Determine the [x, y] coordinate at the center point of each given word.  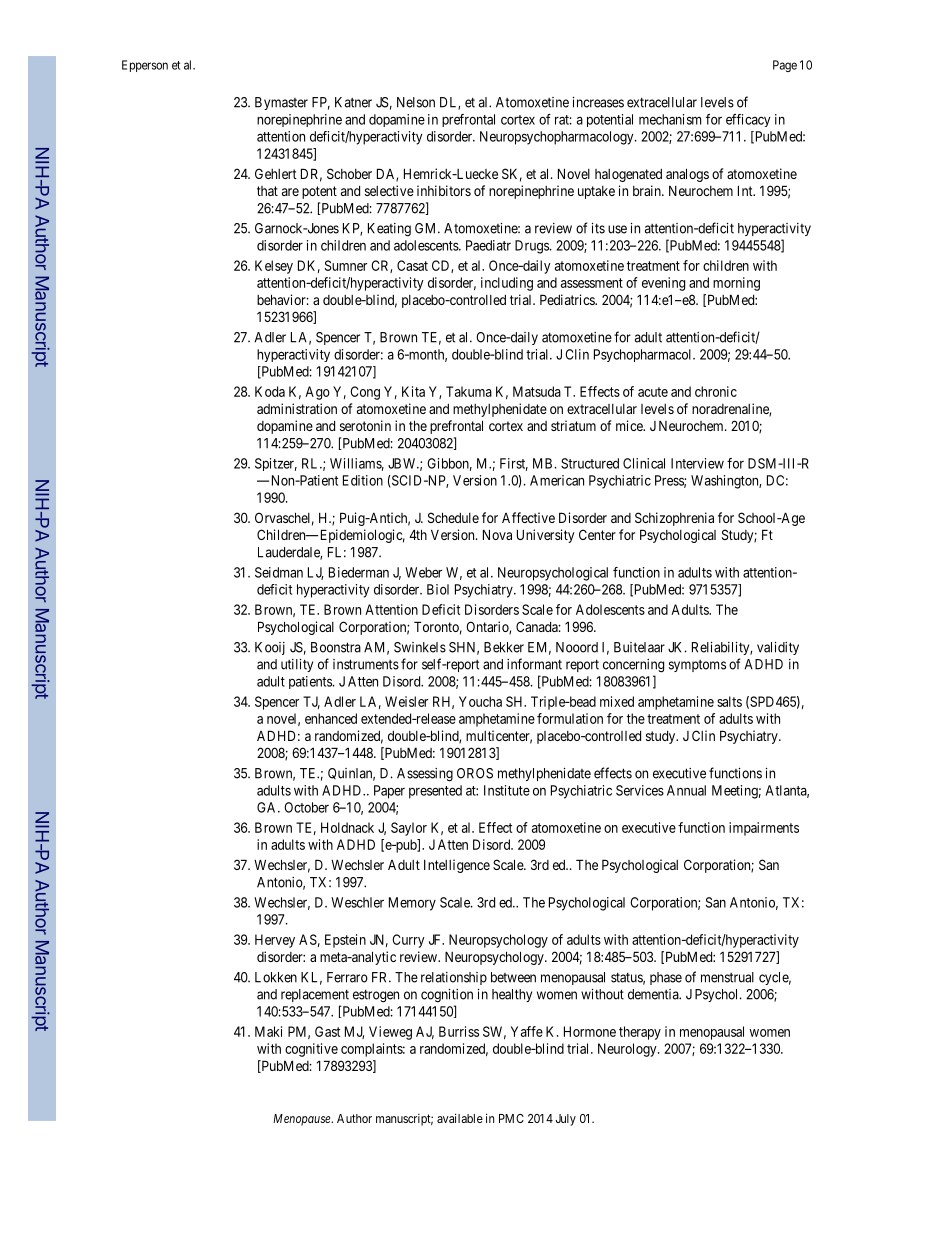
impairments [764, 829]
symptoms [697, 666]
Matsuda [537, 391]
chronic [716, 391]
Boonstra [336, 647]
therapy [640, 1033]
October [306, 807]
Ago [317, 393]
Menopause [303, 1120]
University [546, 536]
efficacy [748, 120]
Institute [507, 790]
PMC [511, 1118]
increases [598, 102]
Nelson [416, 102]
